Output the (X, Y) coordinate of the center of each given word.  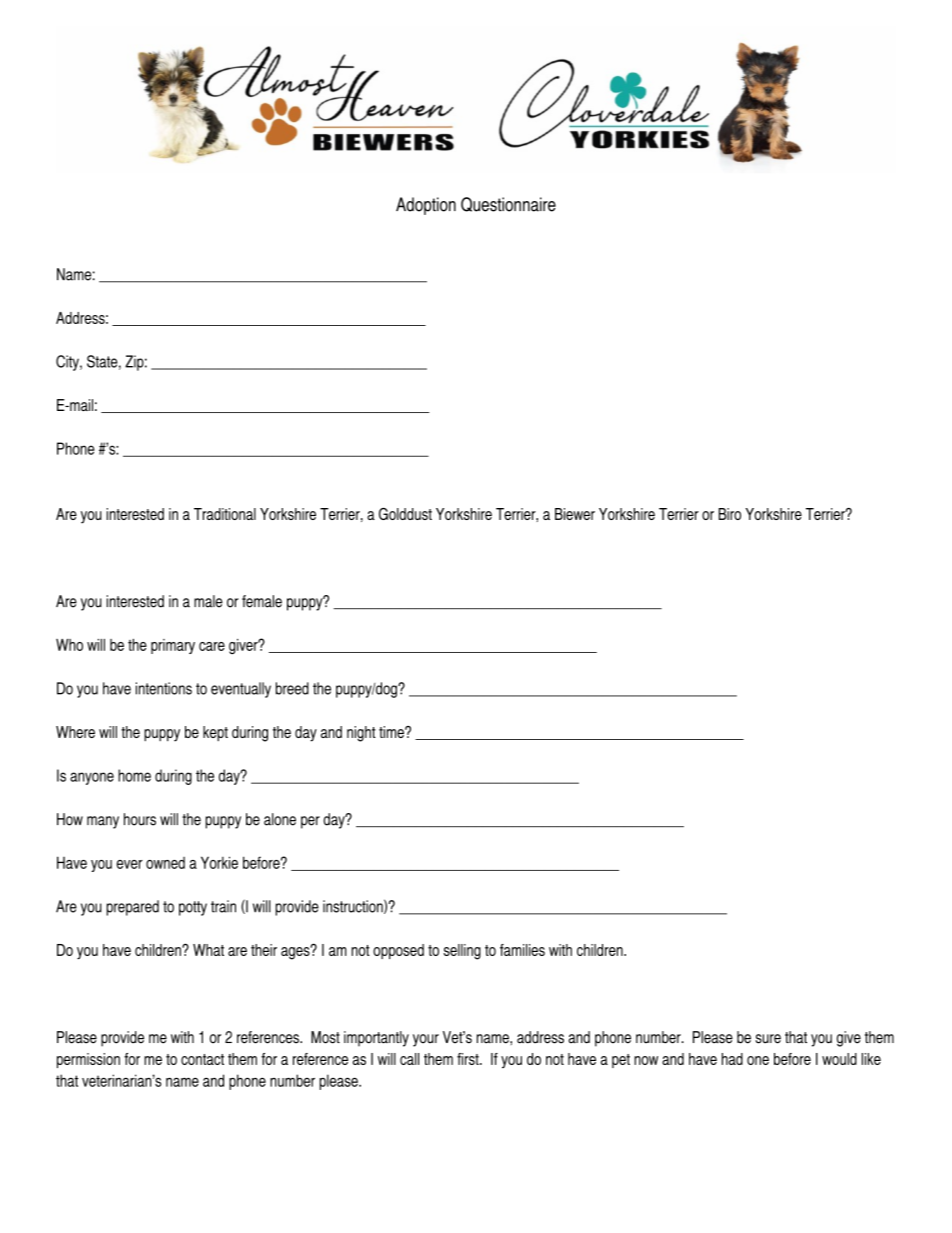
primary (173, 646)
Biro (730, 514)
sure (768, 1039)
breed (292, 688)
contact (202, 1059)
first (469, 1059)
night (361, 734)
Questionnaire (508, 204)
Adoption (426, 206)
